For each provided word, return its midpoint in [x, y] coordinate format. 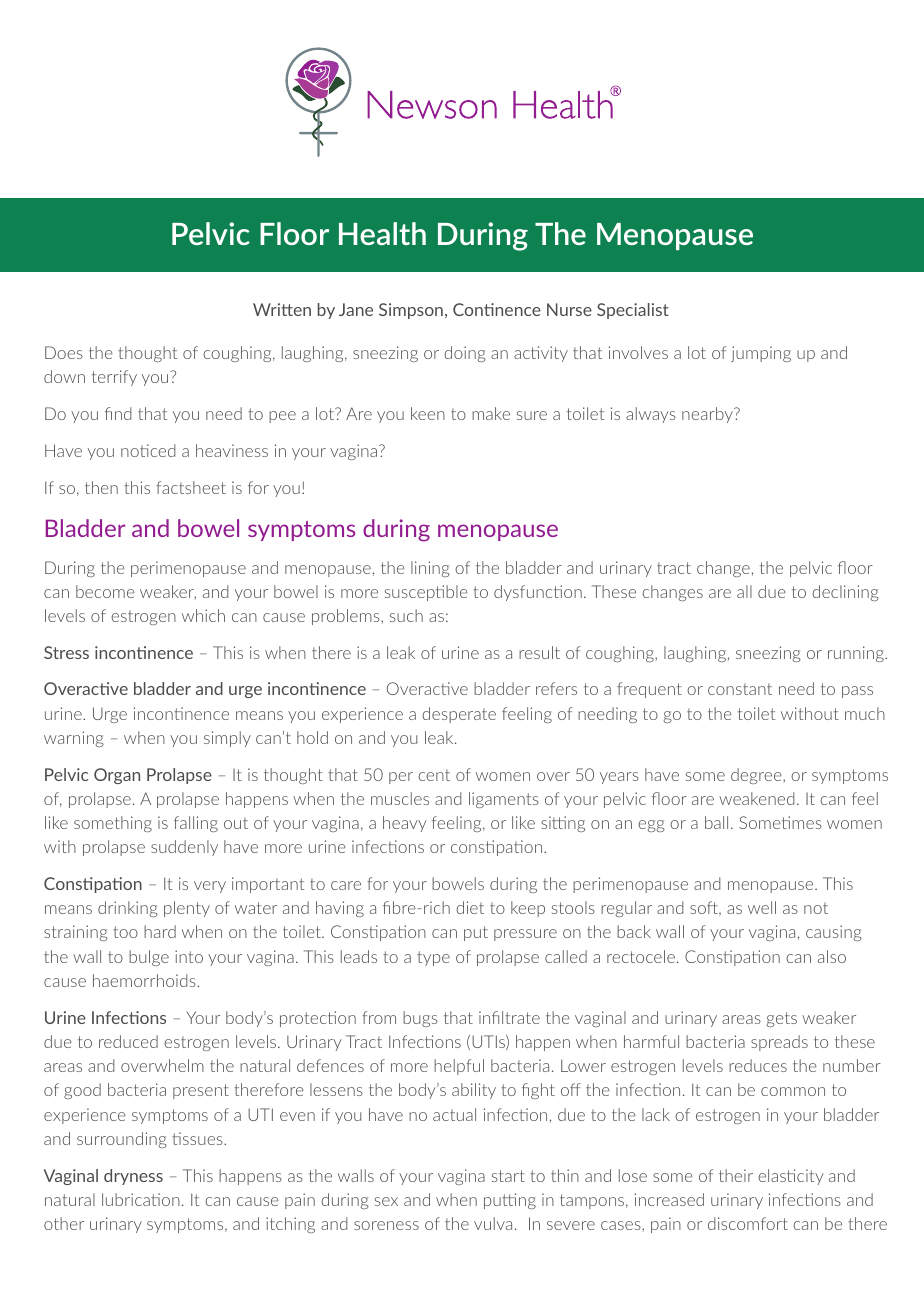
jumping [761, 354]
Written [282, 309]
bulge [149, 958]
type [433, 958]
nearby [708, 415]
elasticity [791, 1177]
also [832, 956]
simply [227, 739]
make [491, 413]
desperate [459, 715]
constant [740, 689]
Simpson [411, 311]
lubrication [141, 1199]
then [101, 487]
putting [510, 1201]
